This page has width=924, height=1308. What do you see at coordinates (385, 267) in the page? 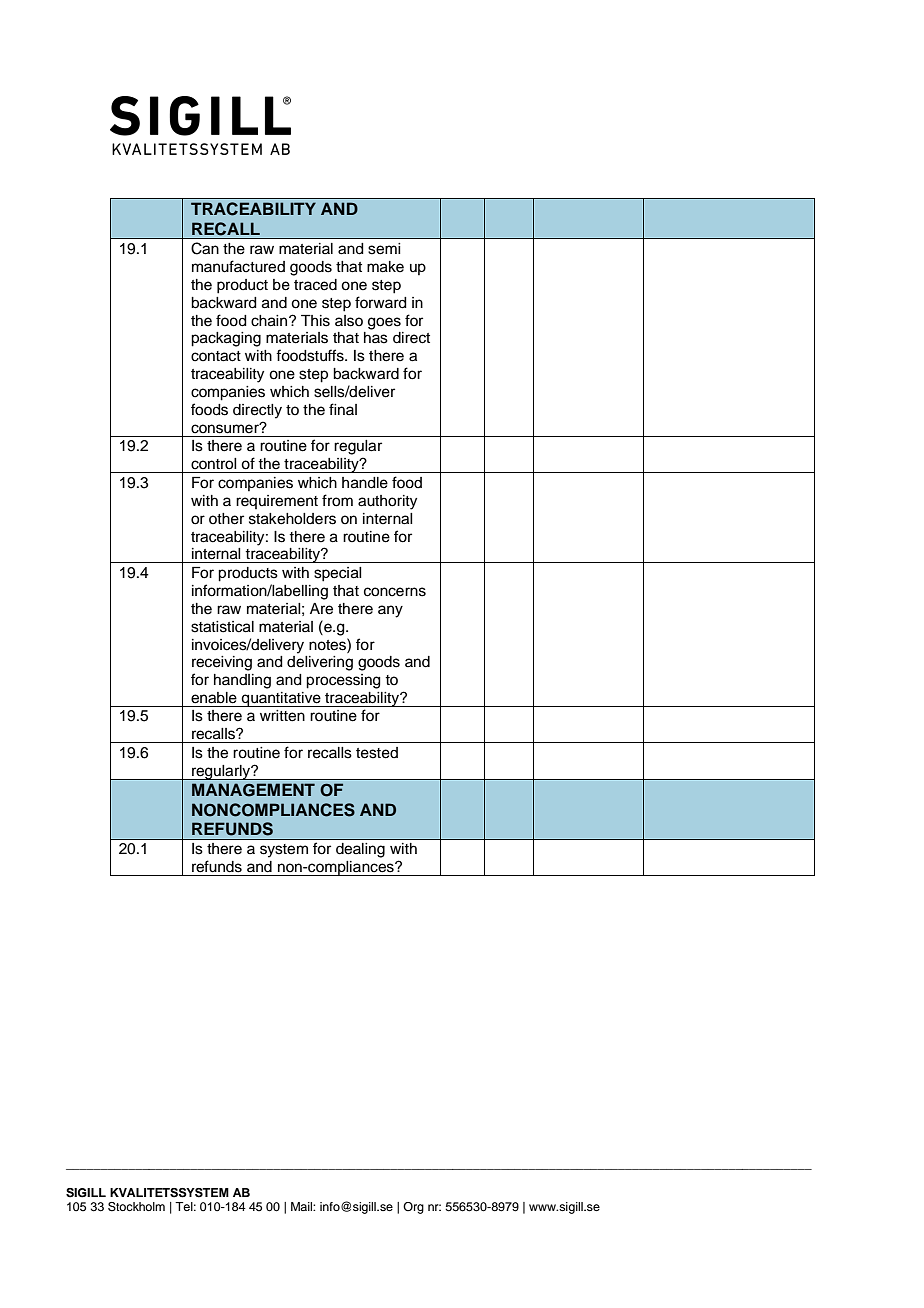
I see `make` at bounding box center [385, 267].
